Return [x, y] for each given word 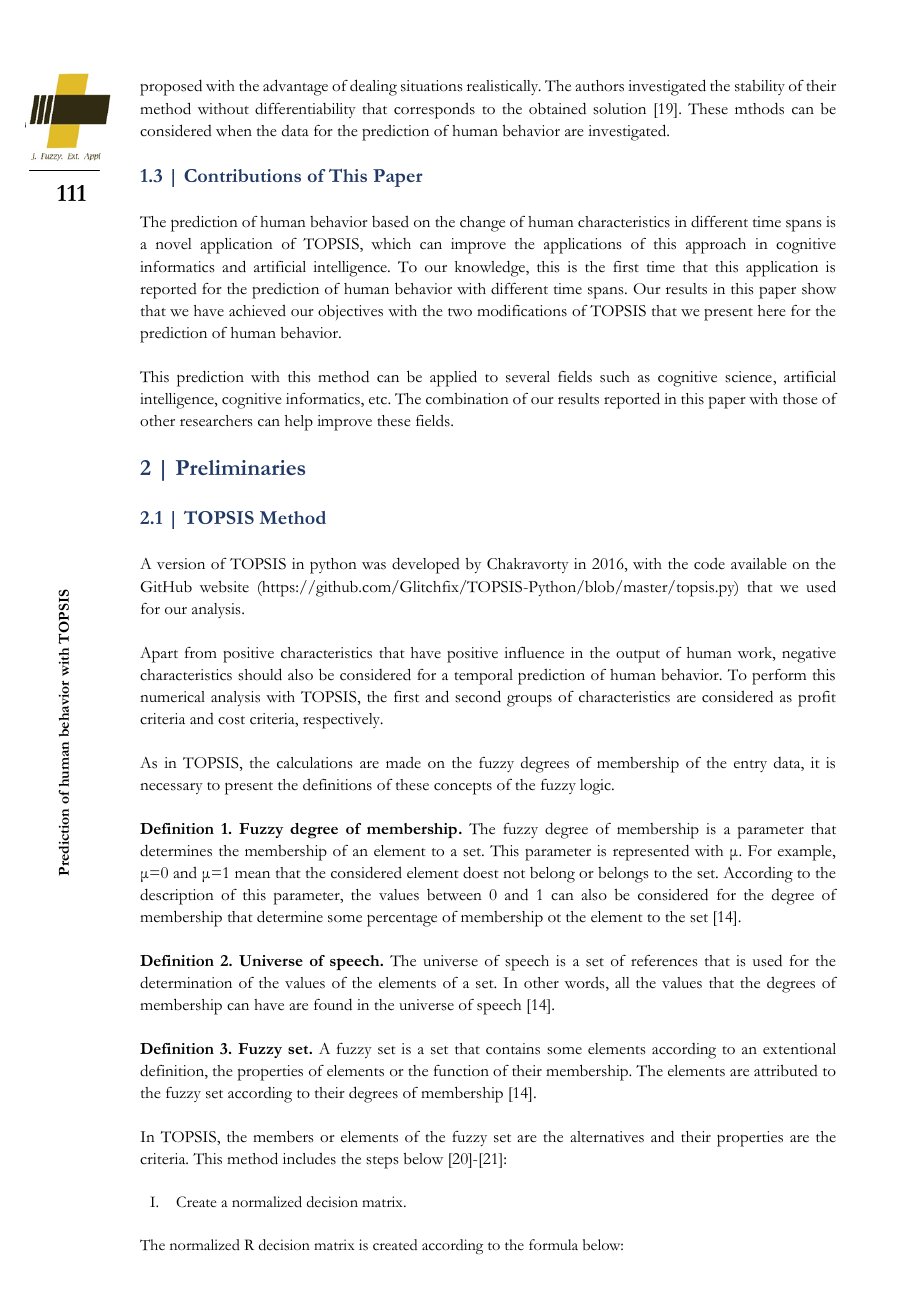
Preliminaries [240, 467]
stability [760, 87]
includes [309, 1159]
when [234, 130]
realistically [504, 87]
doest [481, 872]
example [806, 853]
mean [252, 875]
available [759, 564]
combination [467, 399]
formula [553, 1244]
